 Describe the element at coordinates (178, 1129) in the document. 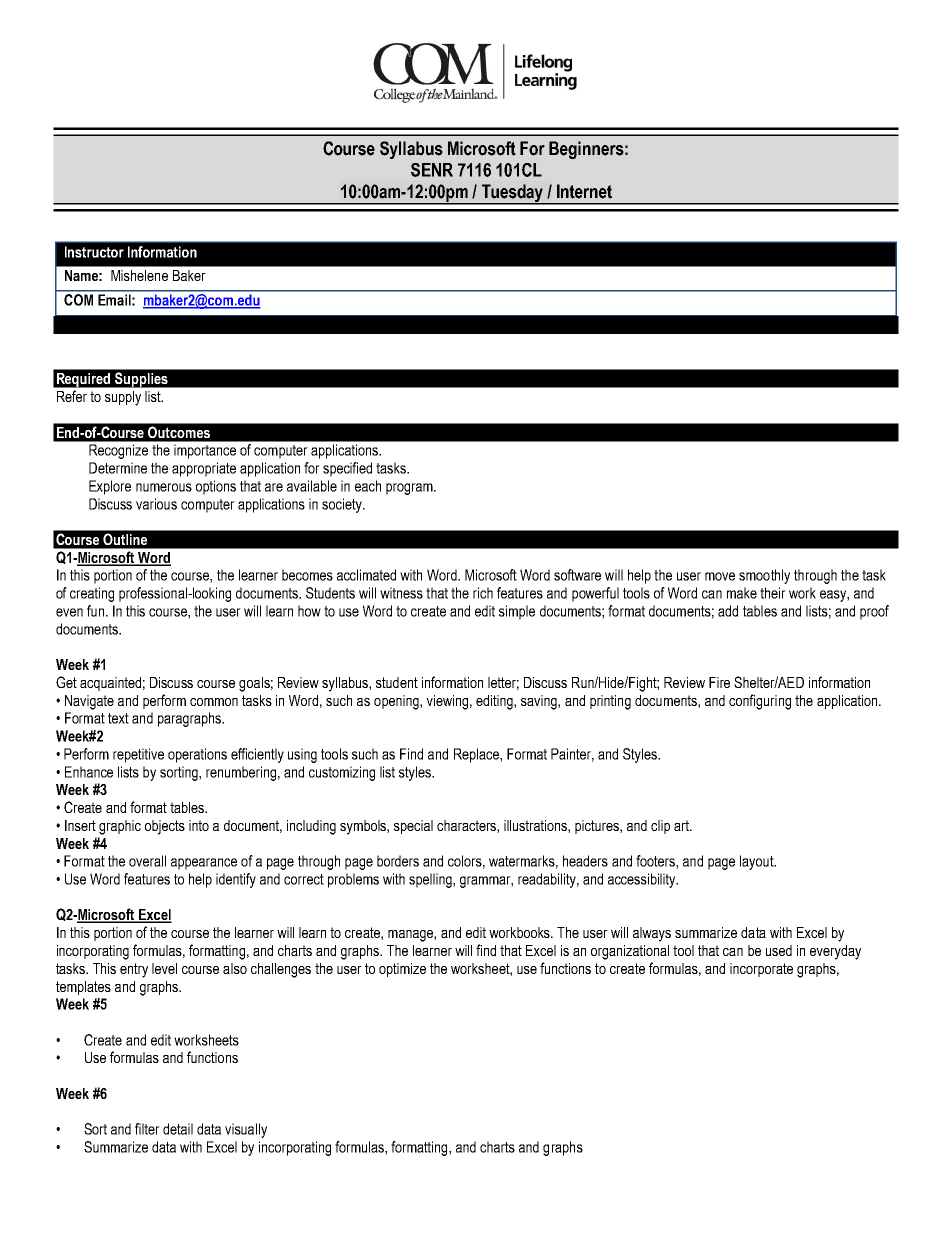

I see `detail` at that location.
